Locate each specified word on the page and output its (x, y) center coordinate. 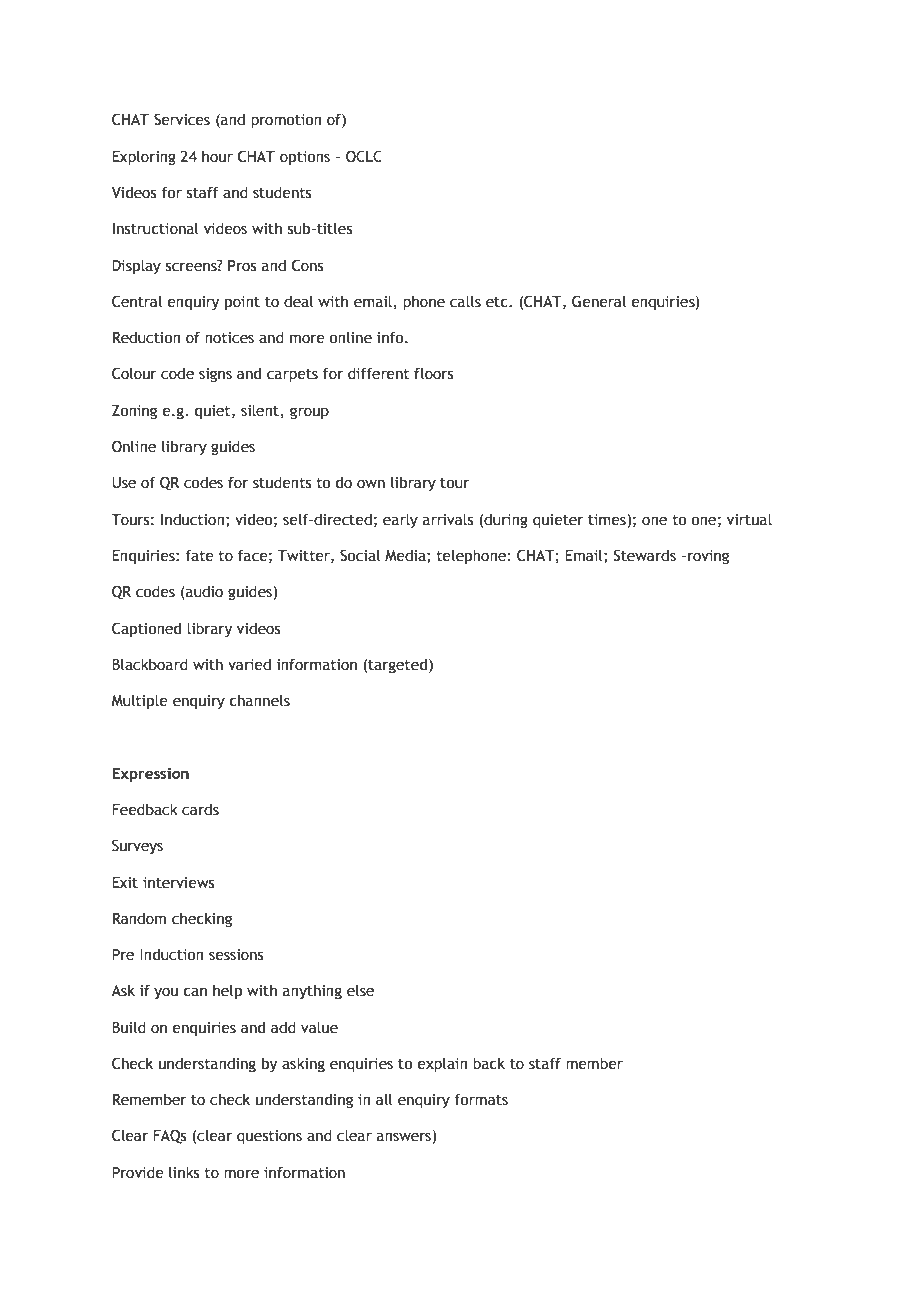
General (599, 301)
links (184, 1172)
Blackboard (150, 664)
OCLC (364, 156)
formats (481, 1099)
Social (360, 555)
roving (708, 557)
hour (217, 156)
